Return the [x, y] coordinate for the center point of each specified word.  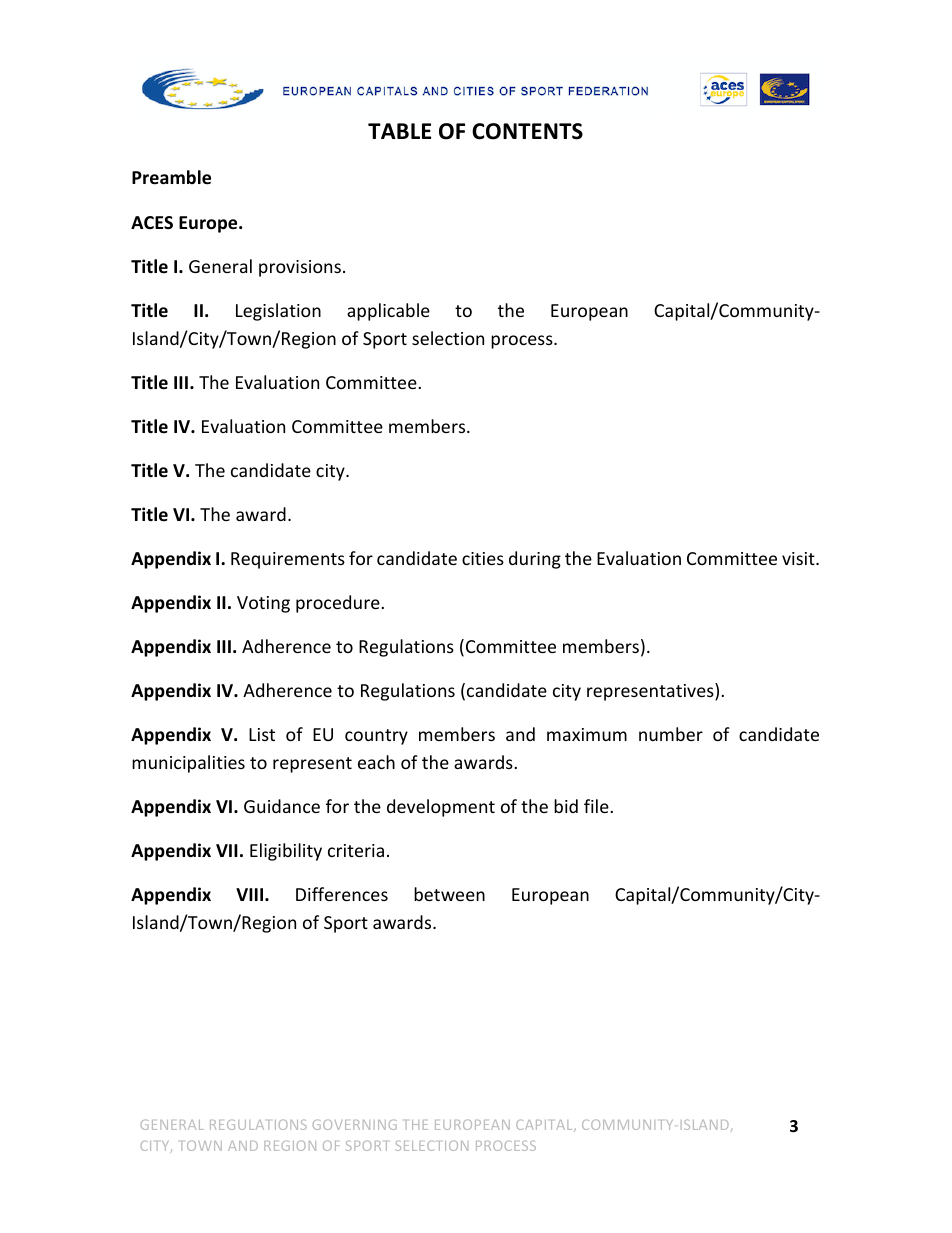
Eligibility [286, 852]
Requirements [288, 560]
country [376, 737]
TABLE [399, 131]
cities [483, 558]
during [535, 560]
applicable [388, 312]
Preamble [171, 177]
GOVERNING [355, 1125]
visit [799, 558]
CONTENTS [527, 131]
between [449, 894]
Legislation [278, 312]
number [671, 734]
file [596, 806]
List [262, 734]
